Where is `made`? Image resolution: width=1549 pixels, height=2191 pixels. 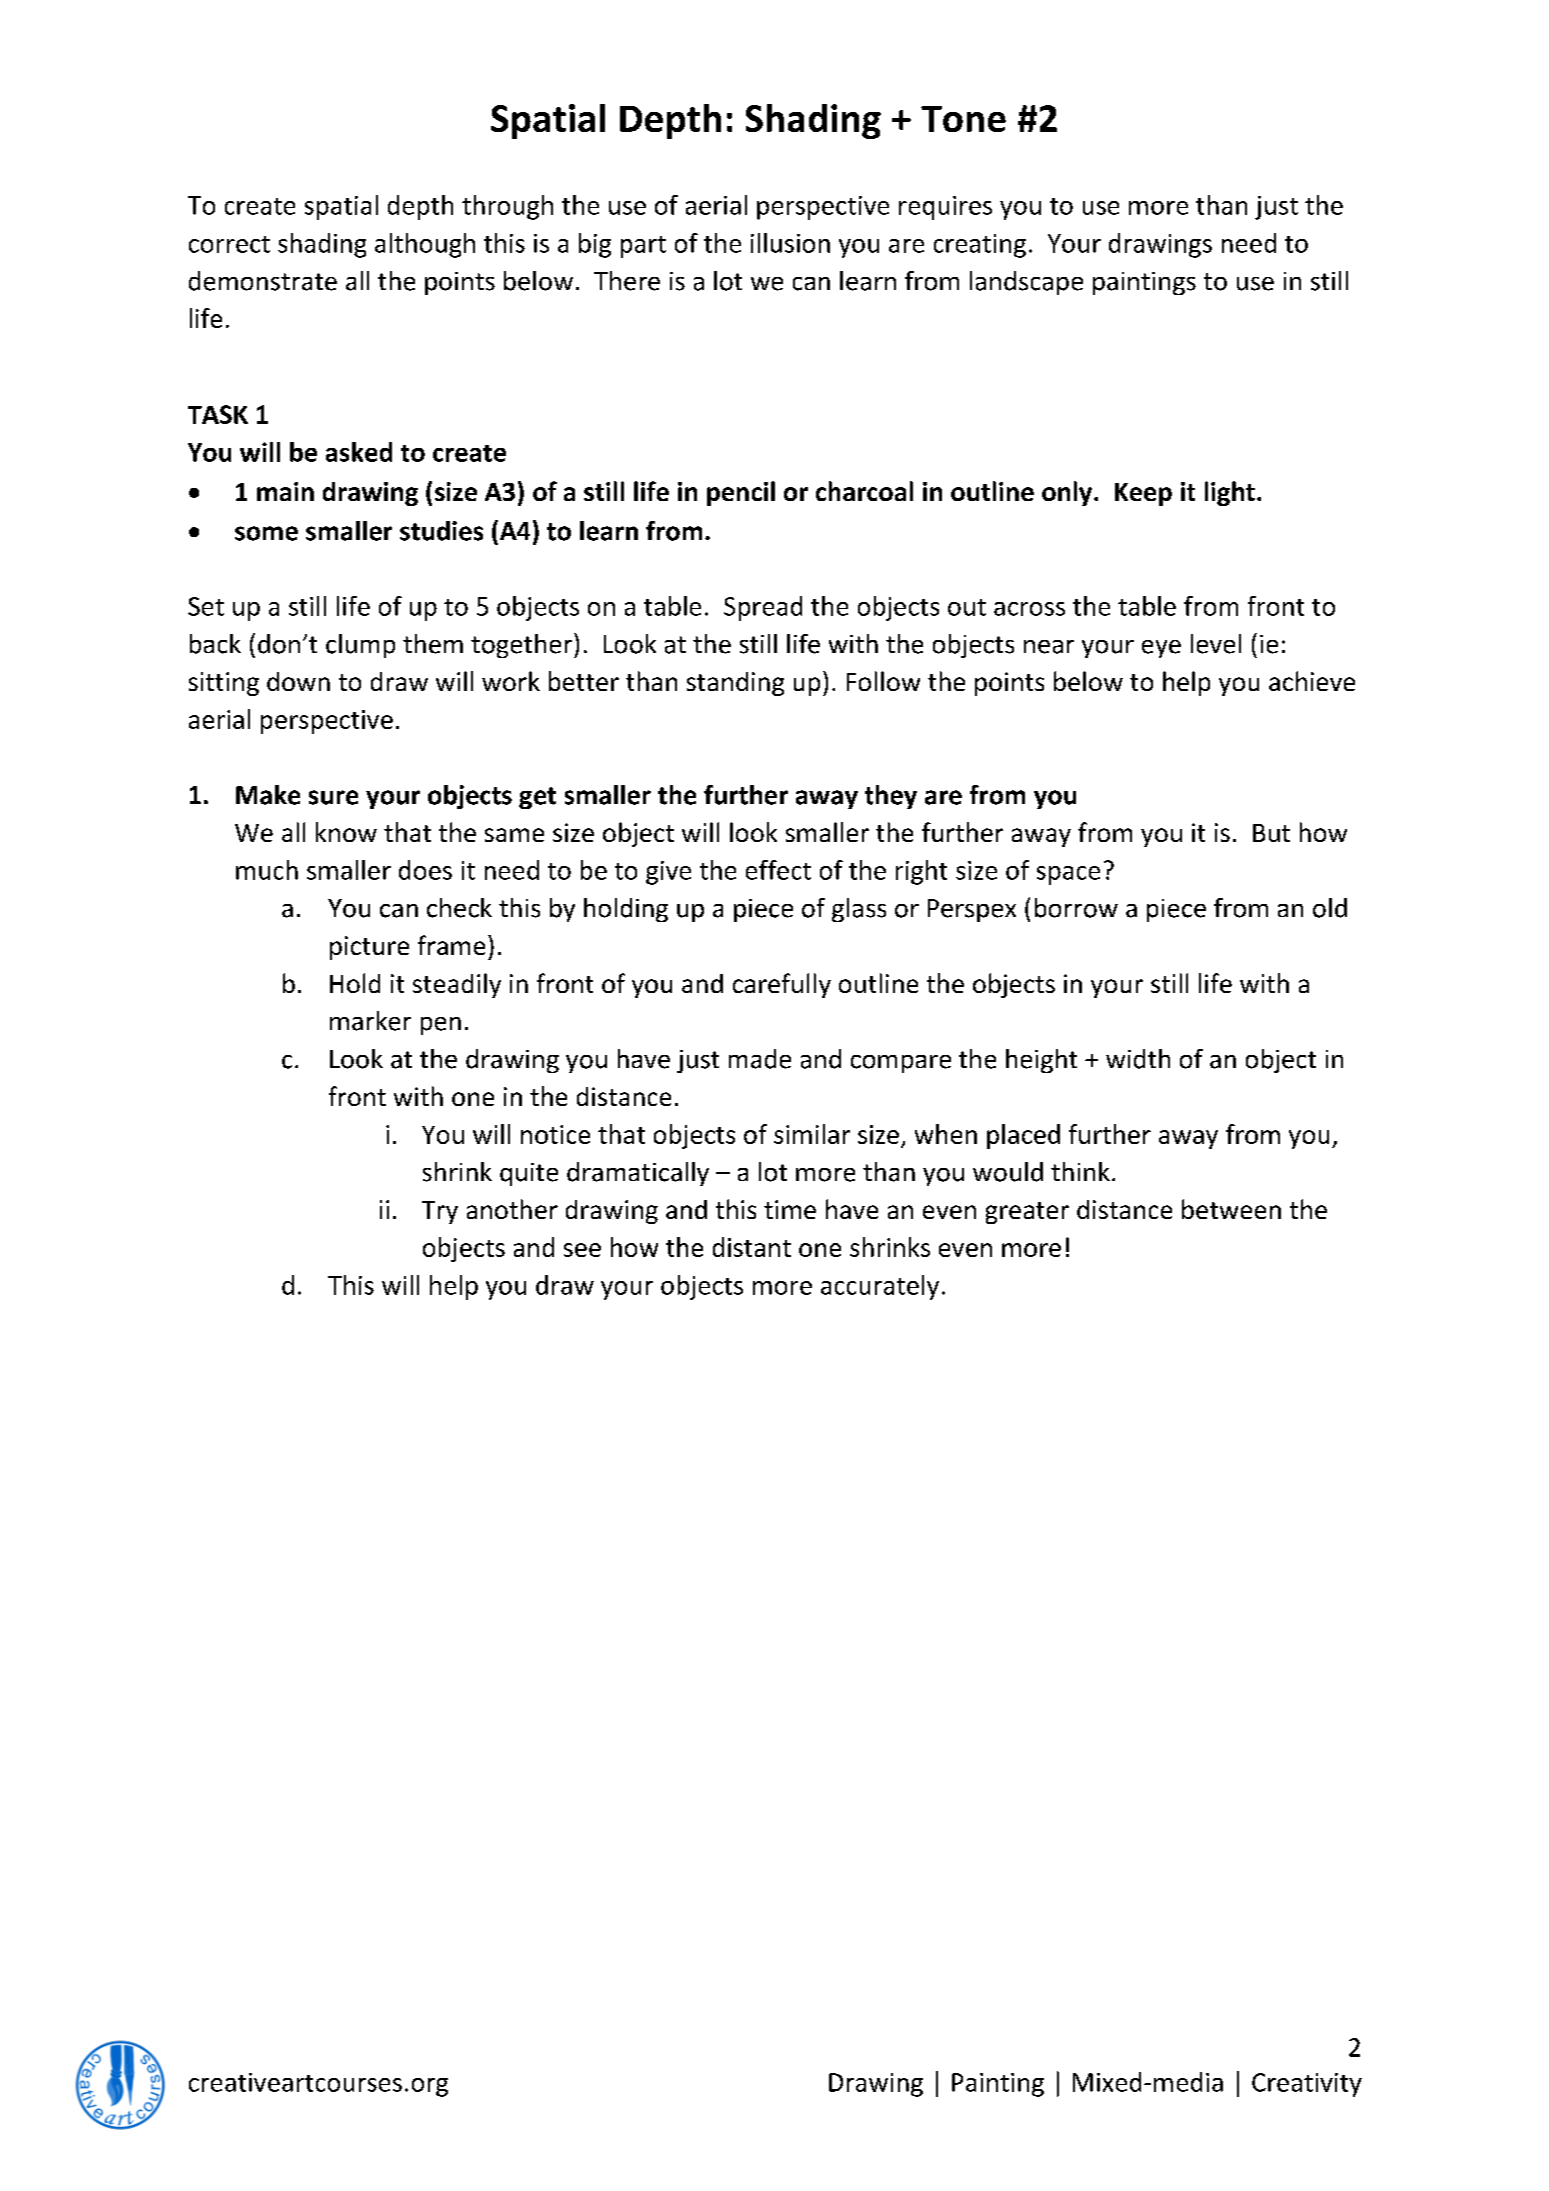
made is located at coordinates (760, 1059).
